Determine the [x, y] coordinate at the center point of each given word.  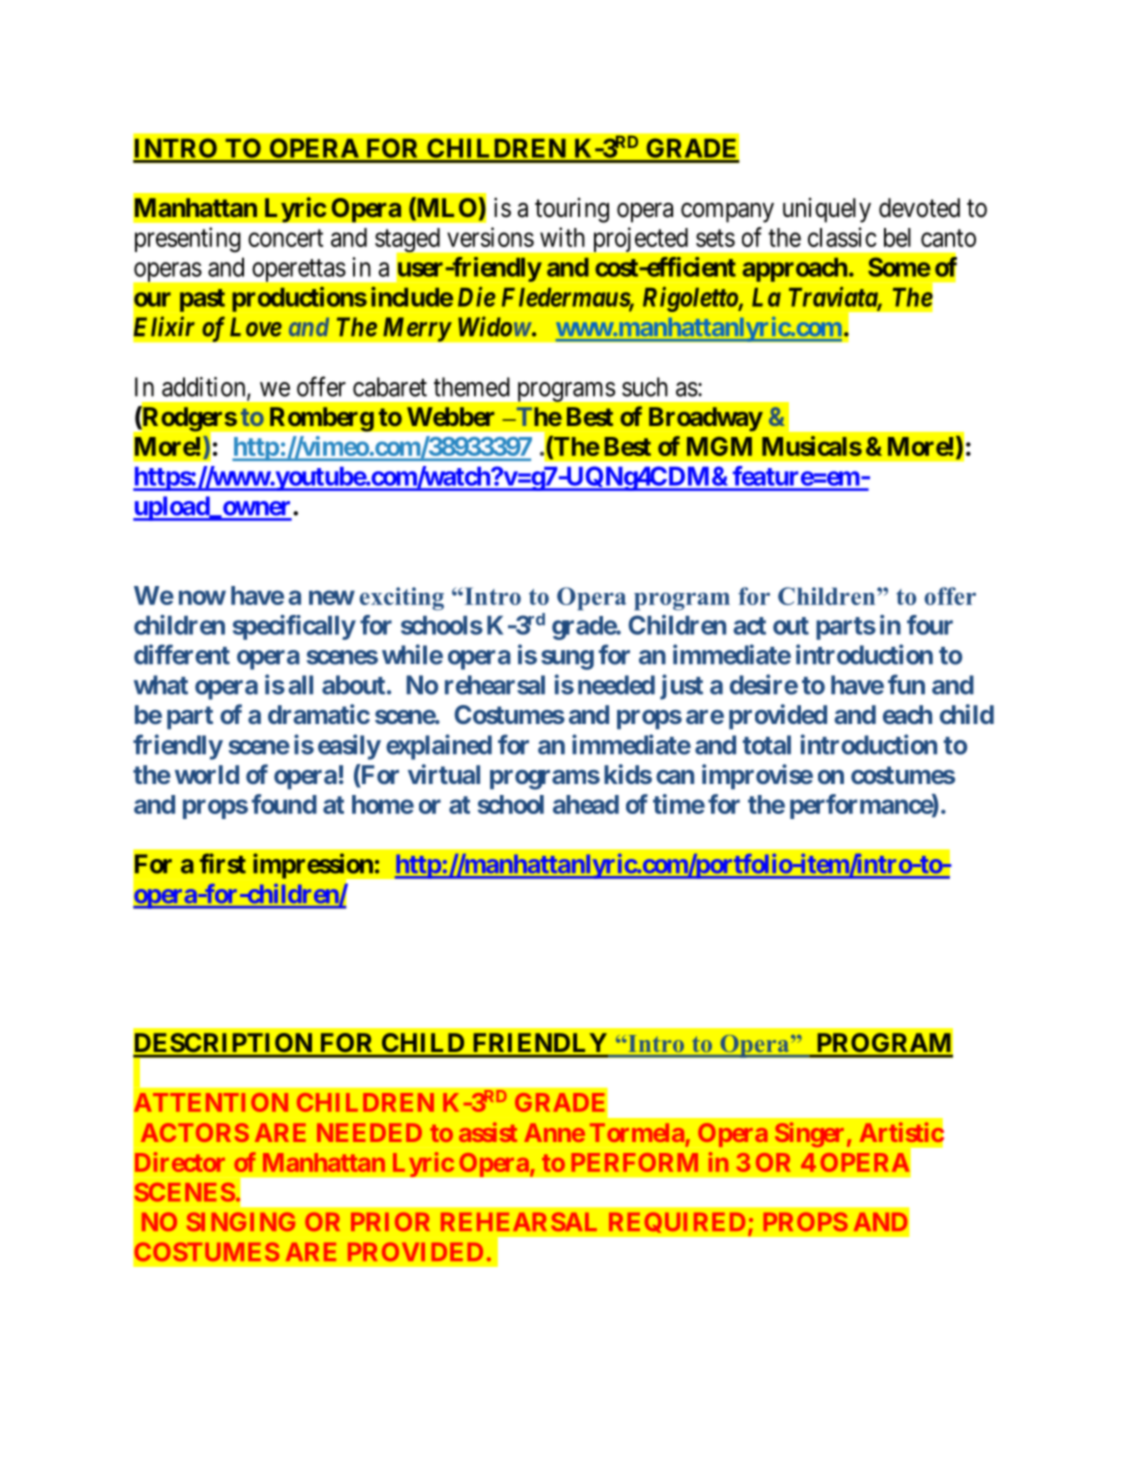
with [562, 237]
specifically [294, 627]
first [223, 863]
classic [842, 237]
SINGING [241, 1221]
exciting [402, 599]
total [767, 745]
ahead [586, 804]
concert [285, 238]
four [930, 625]
